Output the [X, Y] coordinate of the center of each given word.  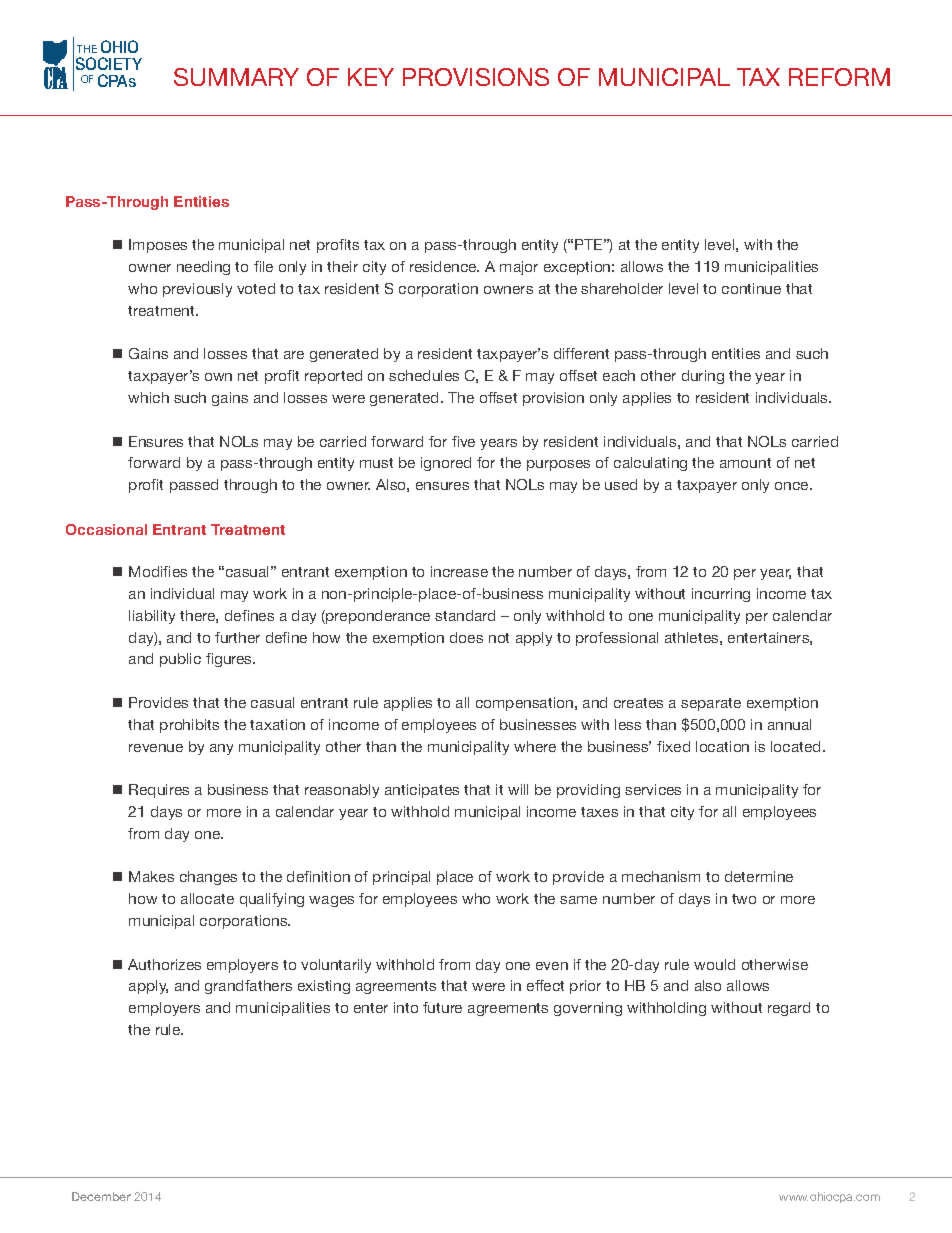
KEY [371, 77]
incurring [721, 595]
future [442, 1007]
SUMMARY [236, 77]
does [466, 637]
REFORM [839, 77]
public [180, 660]
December [101, 1196]
